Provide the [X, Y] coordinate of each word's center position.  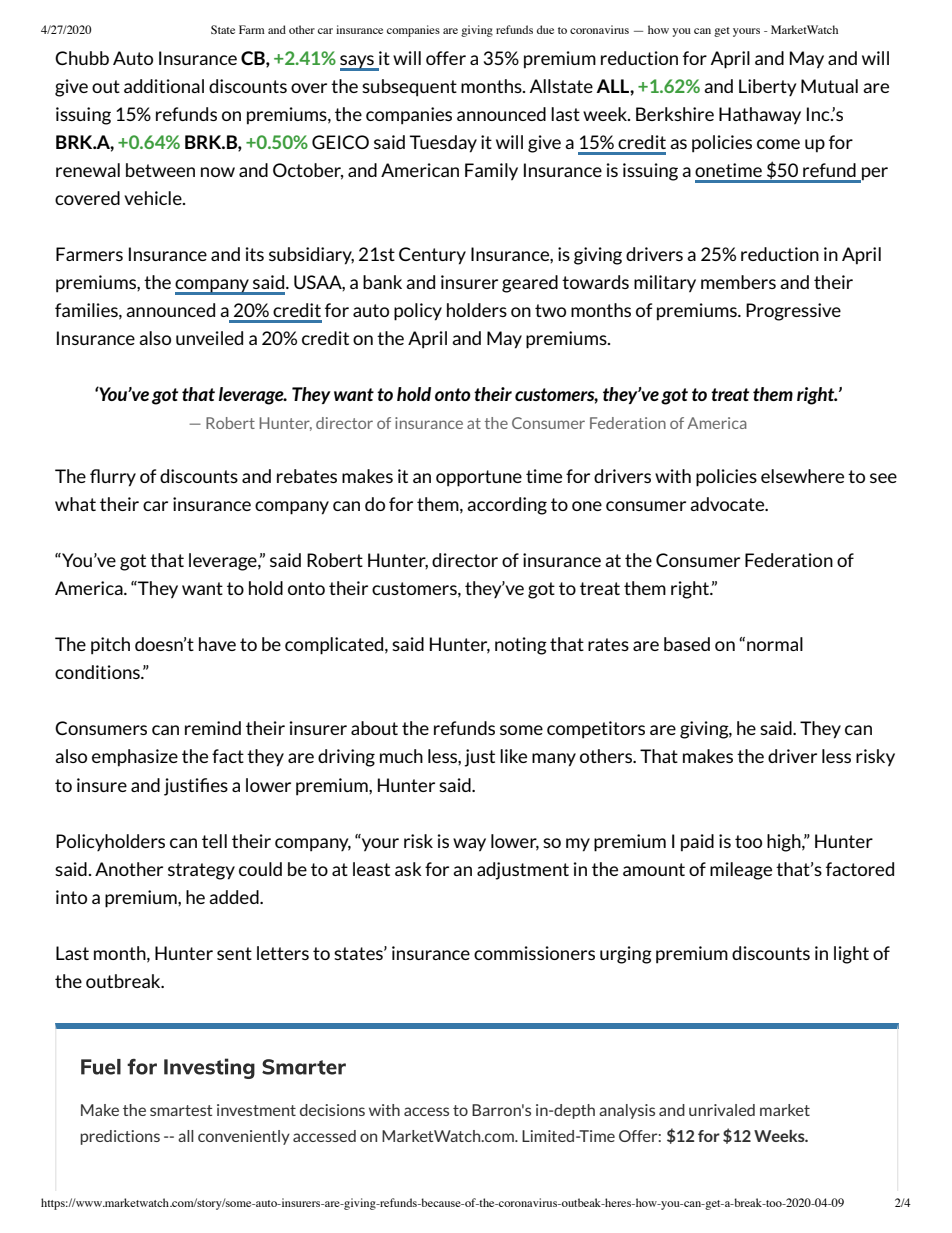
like [513, 756]
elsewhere [802, 476]
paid [697, 843]
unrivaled [722, 1110]
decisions [332, 1110]
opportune [479, 478]
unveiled [209, 338]
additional [164, 86]
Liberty [767, 87]
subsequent [409, 88]
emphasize [135, 758]
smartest [181, 1110]
